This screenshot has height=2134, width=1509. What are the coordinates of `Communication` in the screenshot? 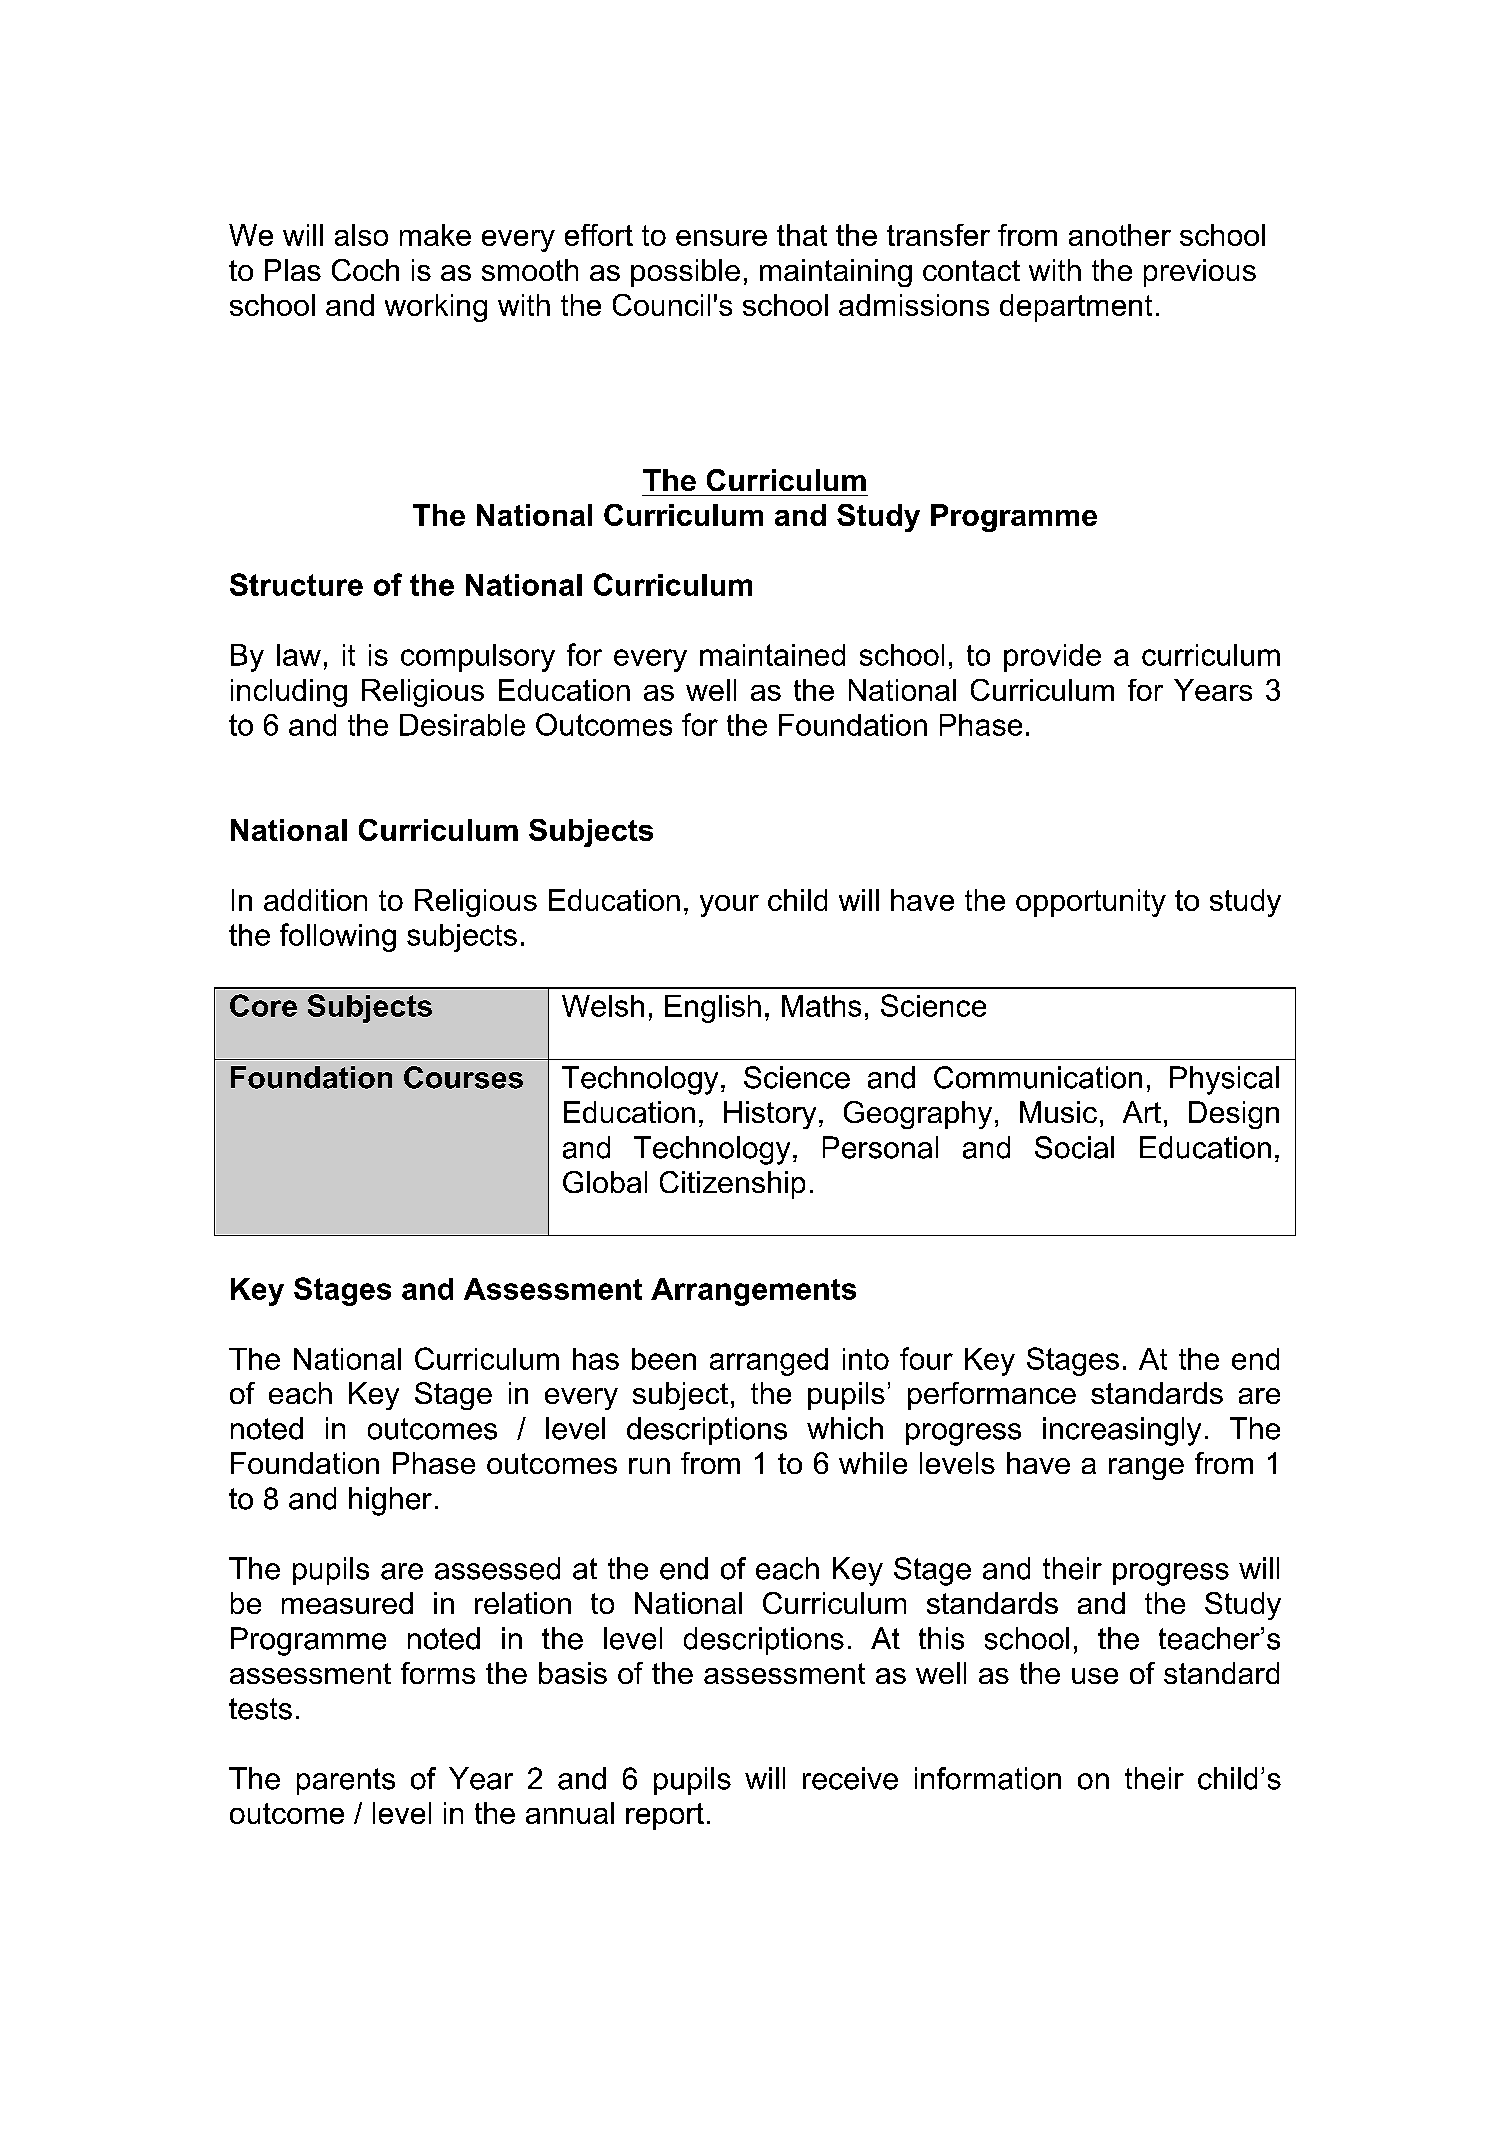 It's located at (1038, 1077).
